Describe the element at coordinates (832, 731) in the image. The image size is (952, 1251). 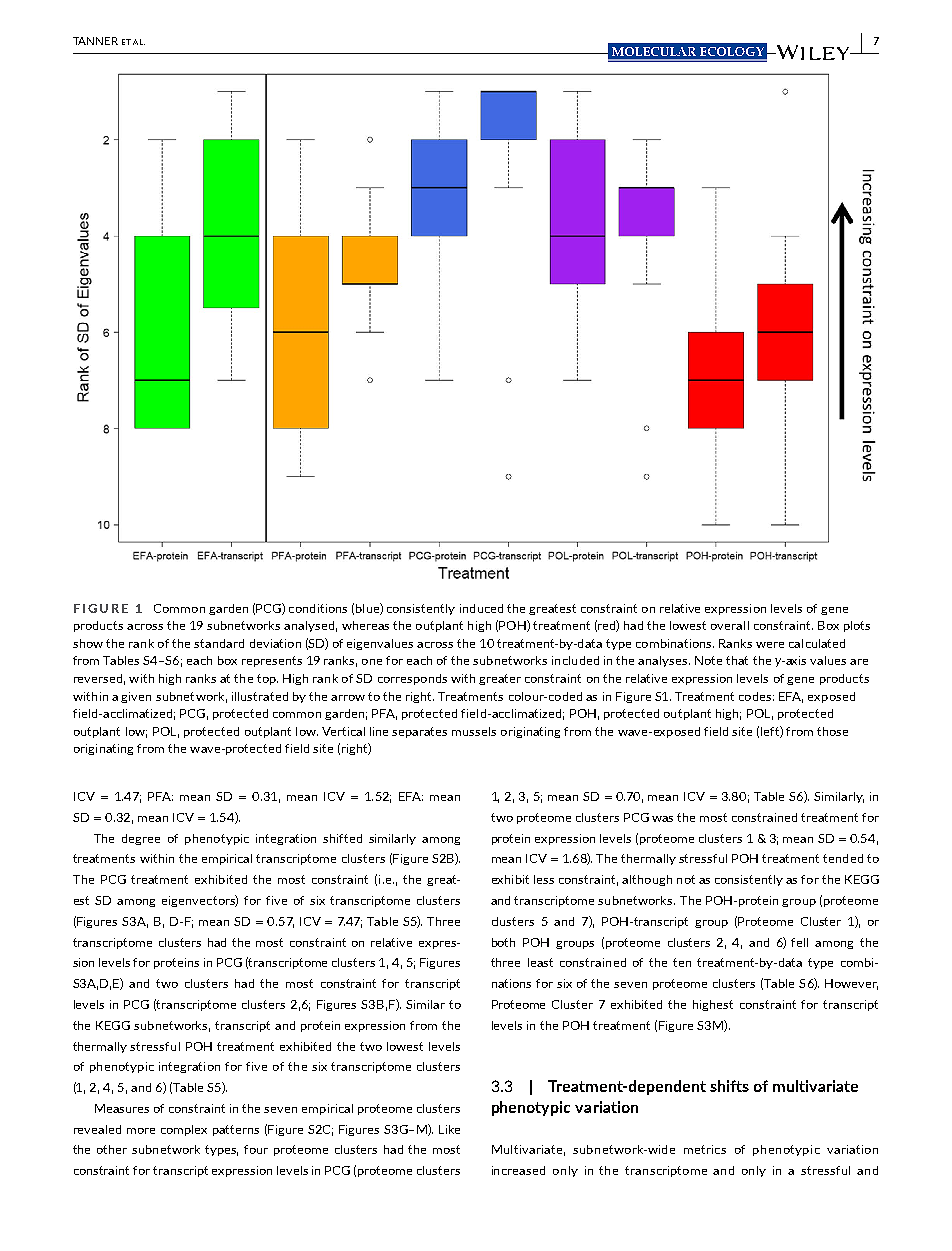
I see `those` at that location.
